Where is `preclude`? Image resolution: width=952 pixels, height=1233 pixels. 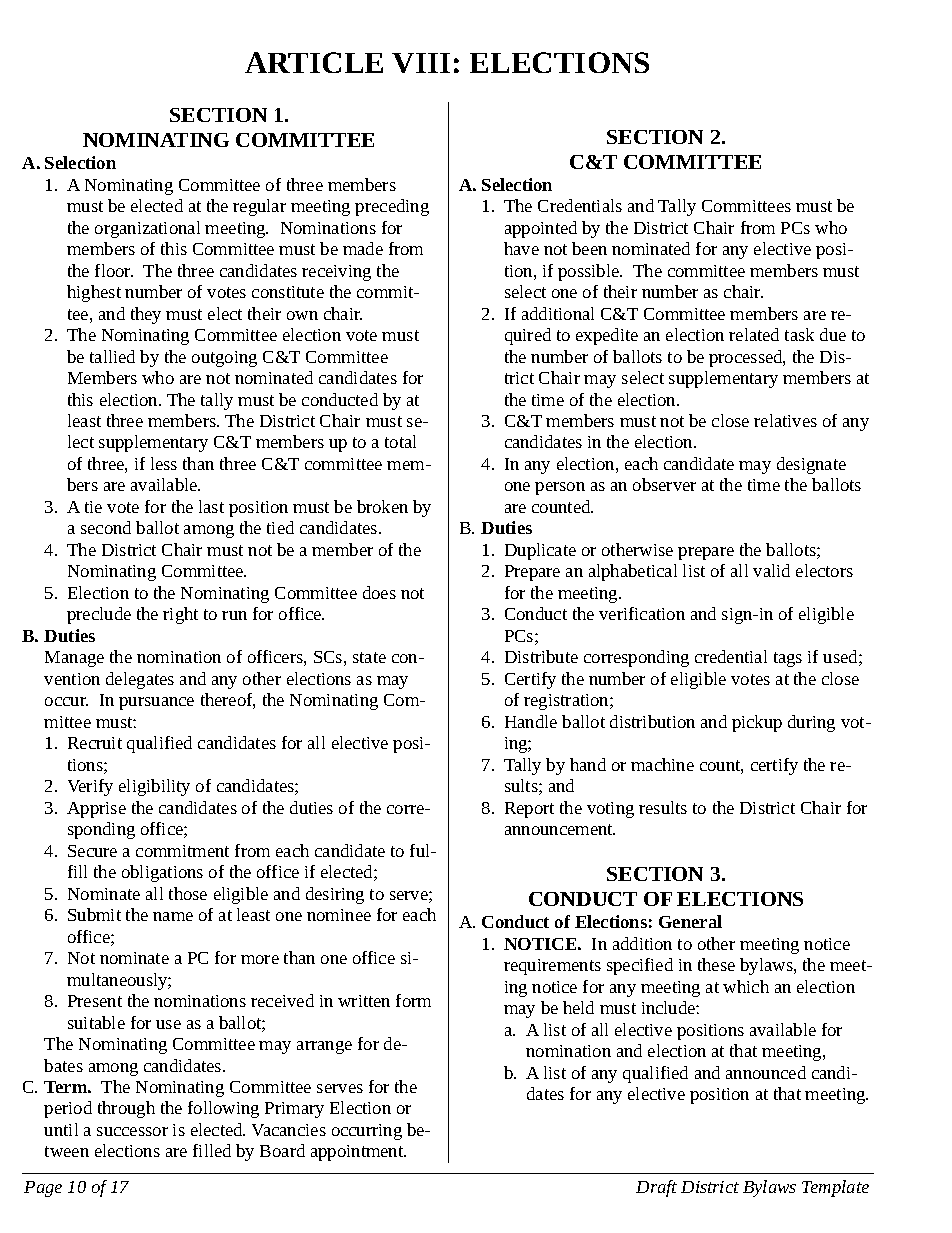
preclude is located at coordinates (99, 615).
